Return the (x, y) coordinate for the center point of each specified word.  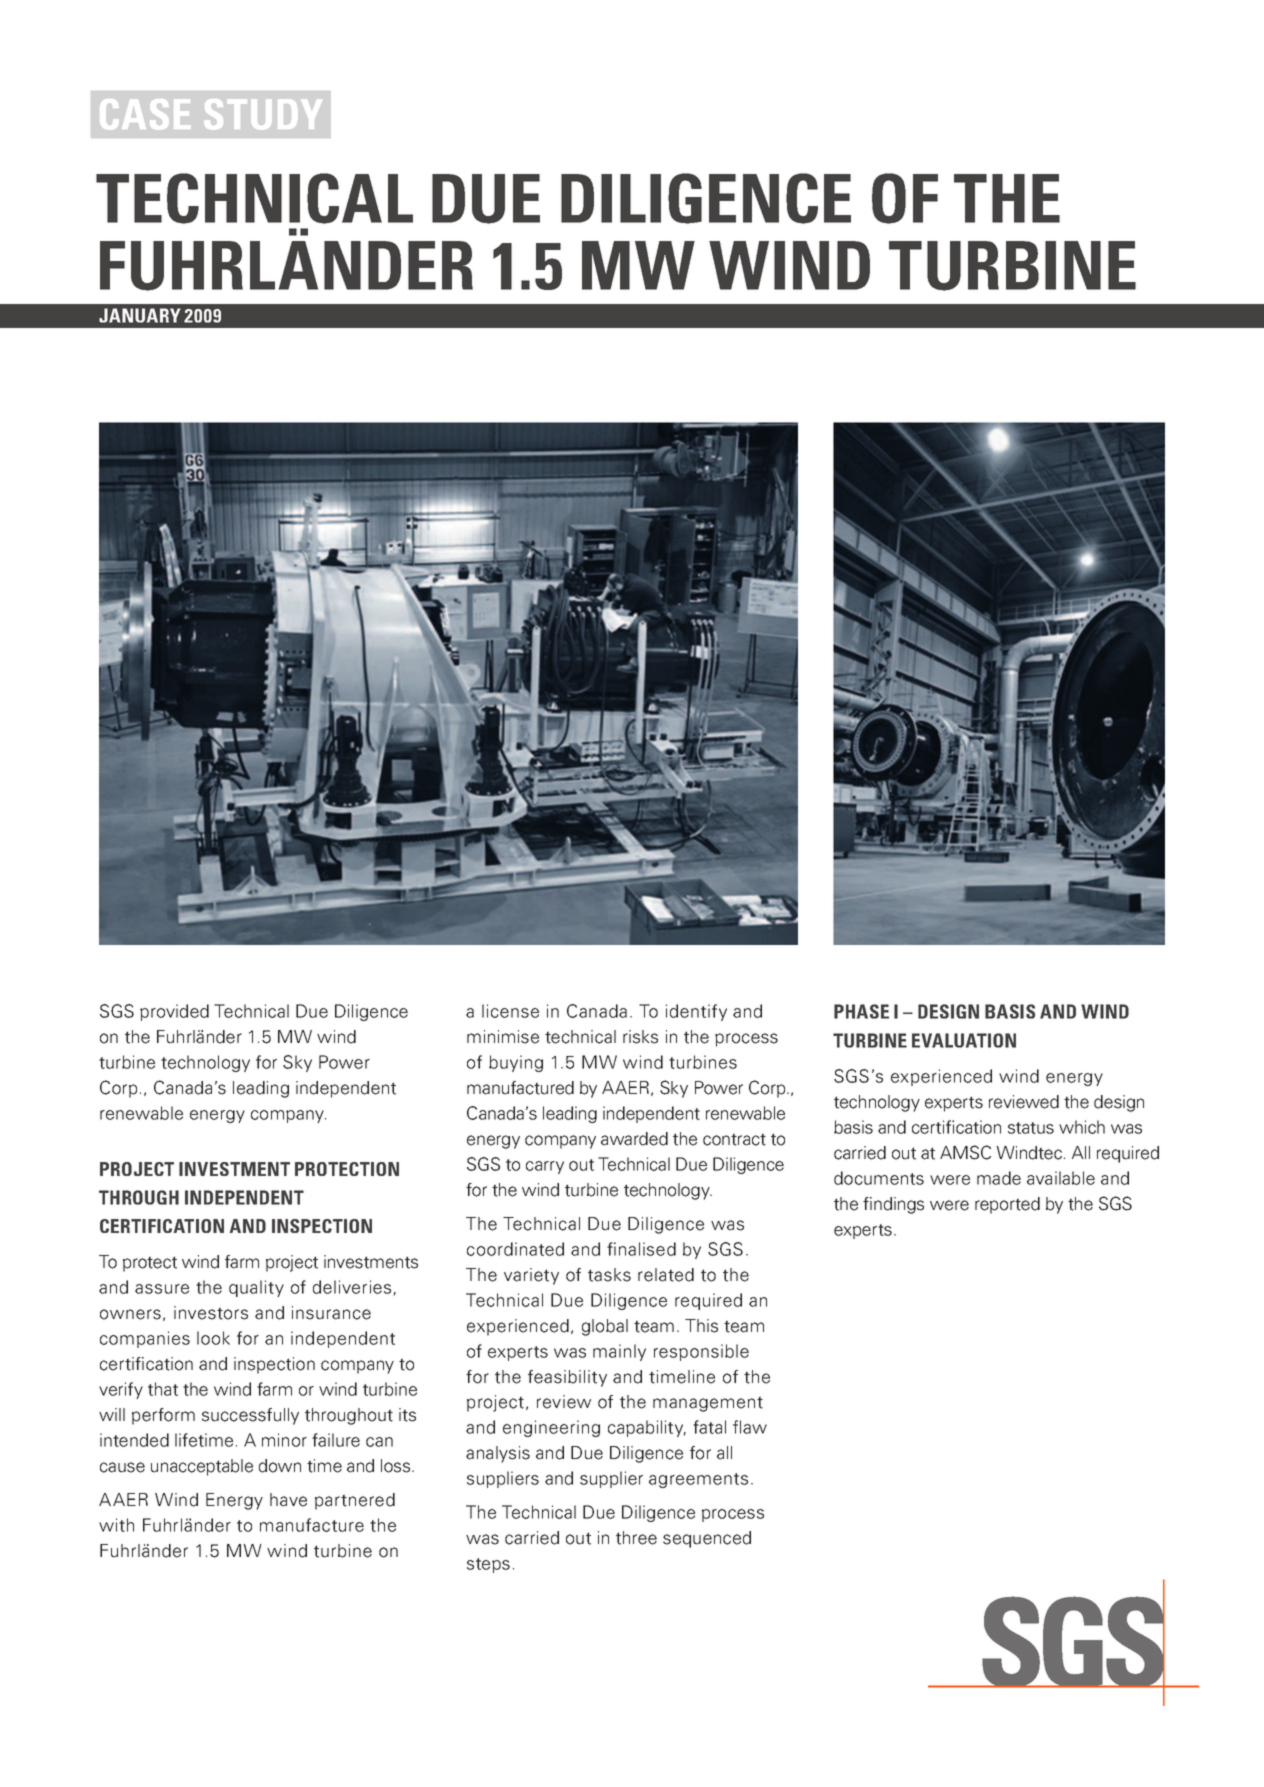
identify (696, 1012)
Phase (861, 1011)
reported (1007, 1205)
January (140, 315)
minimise (503, 1037)
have (288, 1500)
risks (640, 1037)
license (510, 1011)
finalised (641, 1249)
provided (174, 1012)
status (1031, 1128)
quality (256, 1288)
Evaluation (964, 1040)
